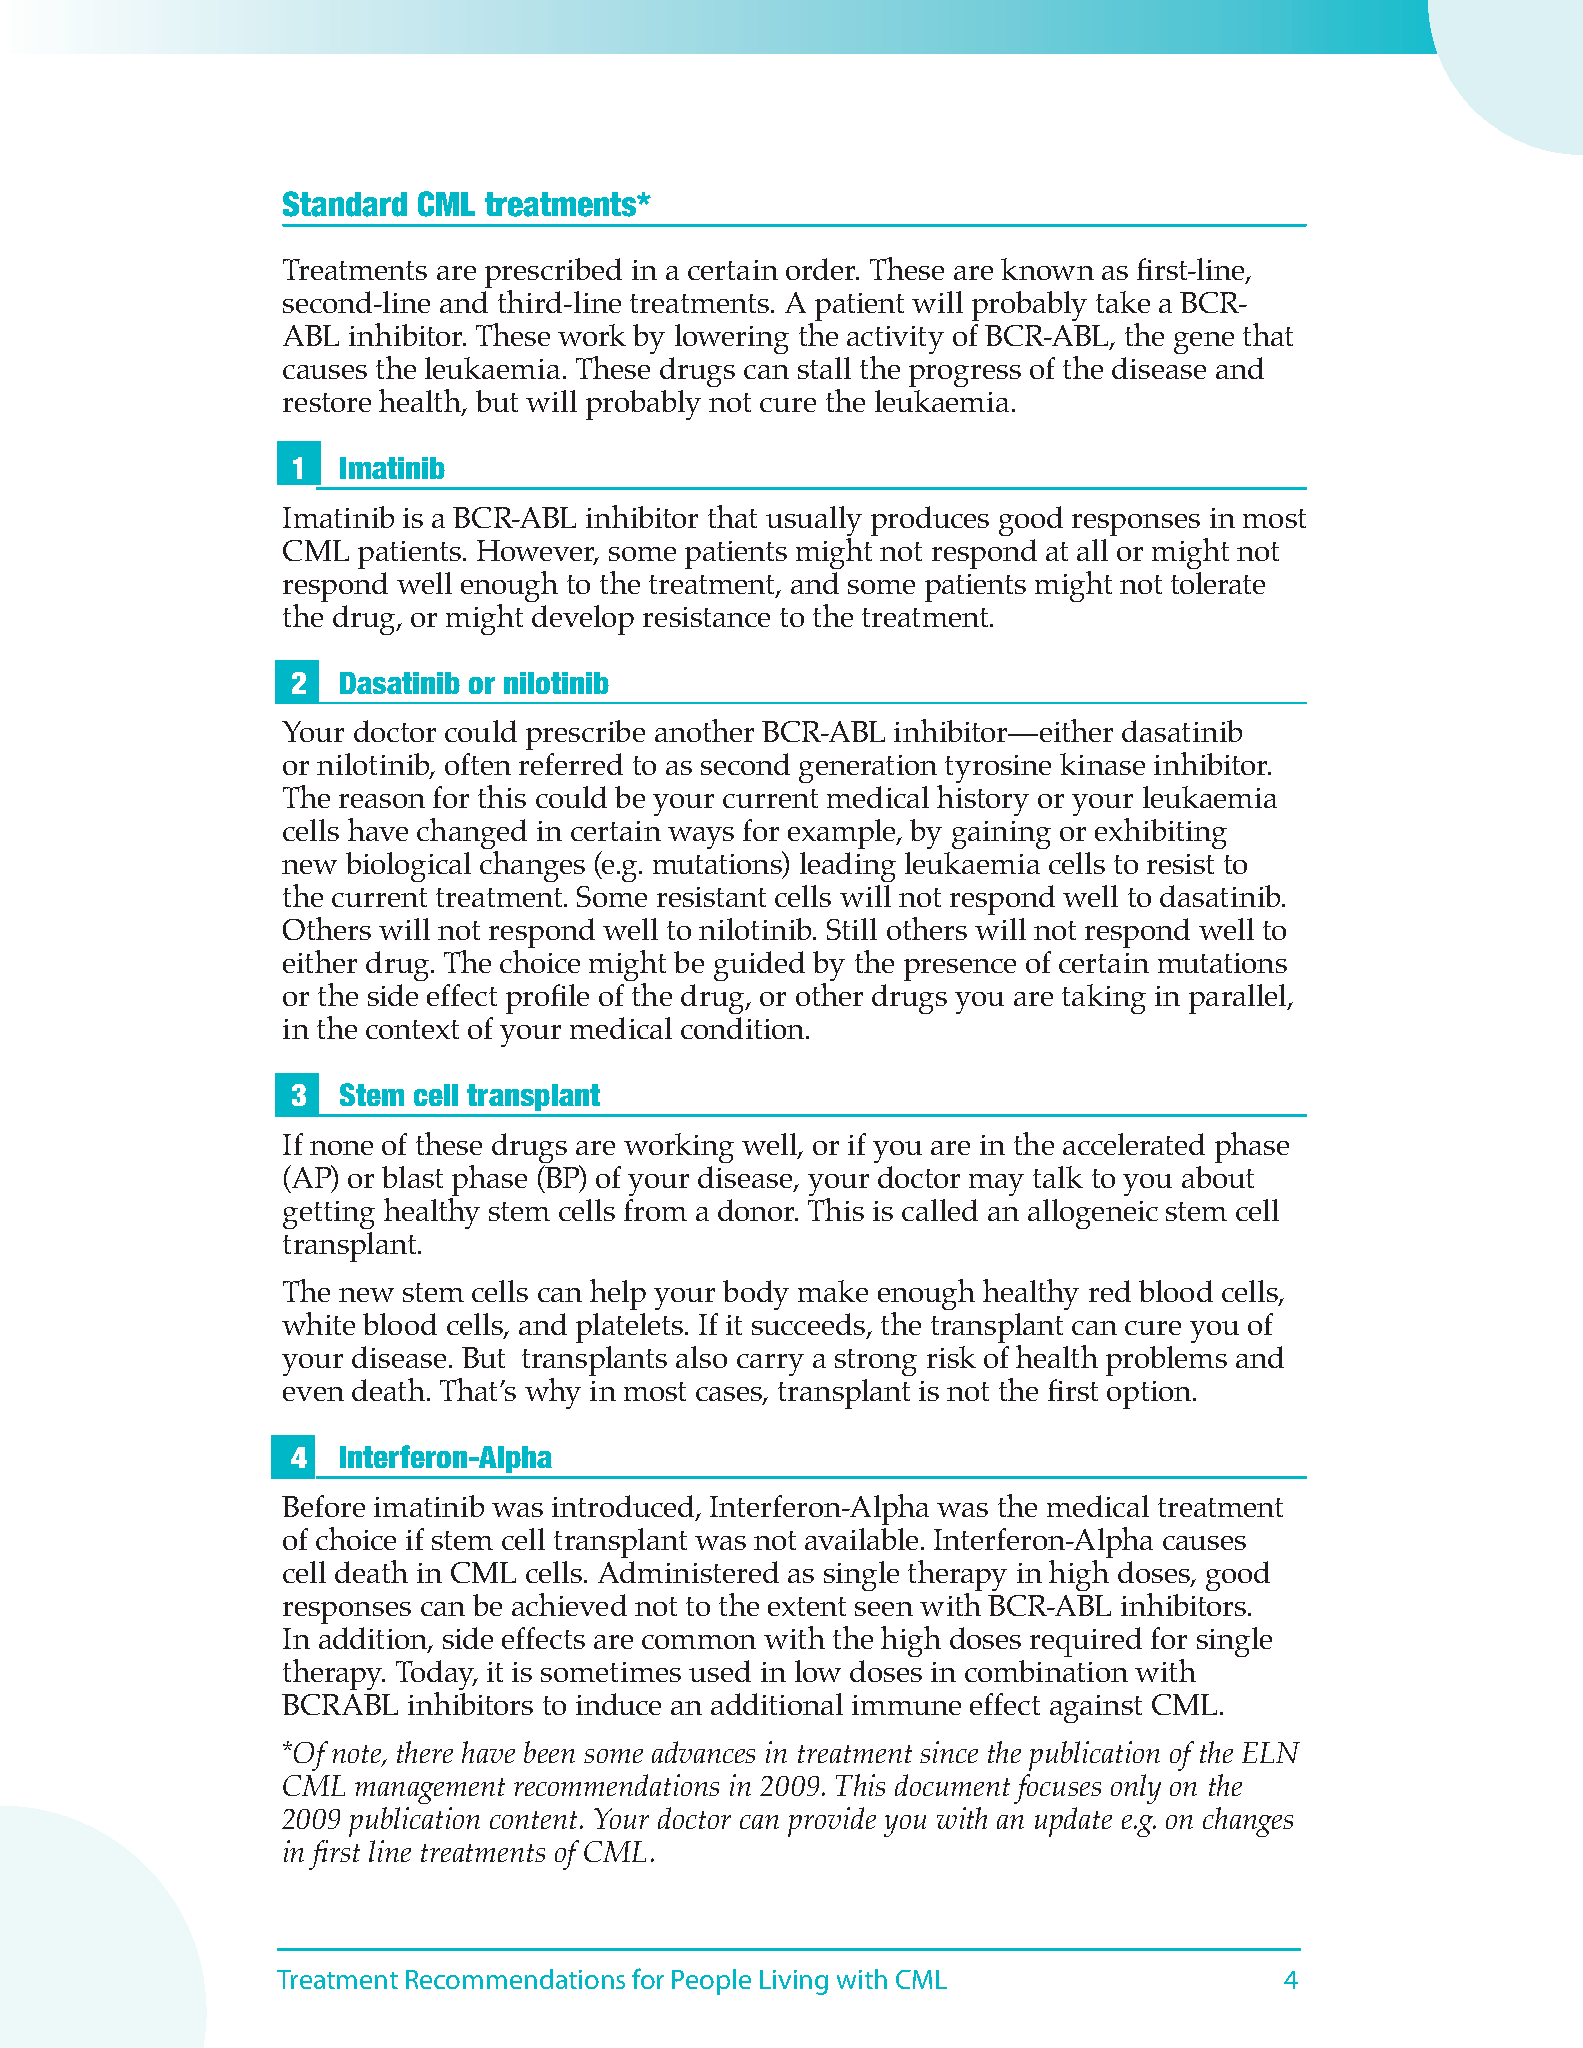  What do you see at coordinates (1166, 1361) in the screenshot?
I see `problems` at bounding box center [1166, 1361].
